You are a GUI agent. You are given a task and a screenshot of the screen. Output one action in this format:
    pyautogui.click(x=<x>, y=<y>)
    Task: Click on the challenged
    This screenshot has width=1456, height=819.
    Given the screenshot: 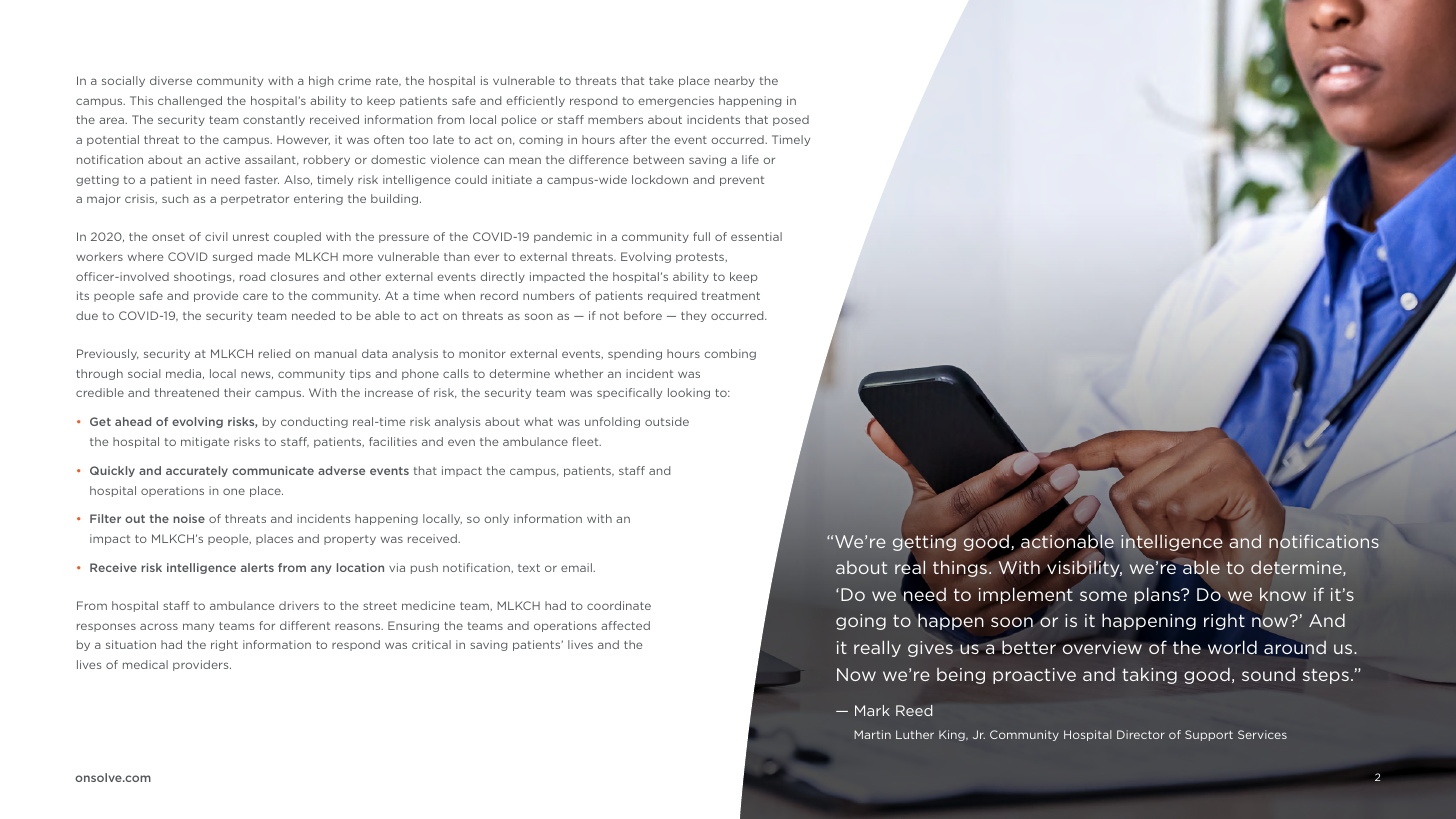 What is the action you would take?
    pyautogui.click(x=190, y=101)
